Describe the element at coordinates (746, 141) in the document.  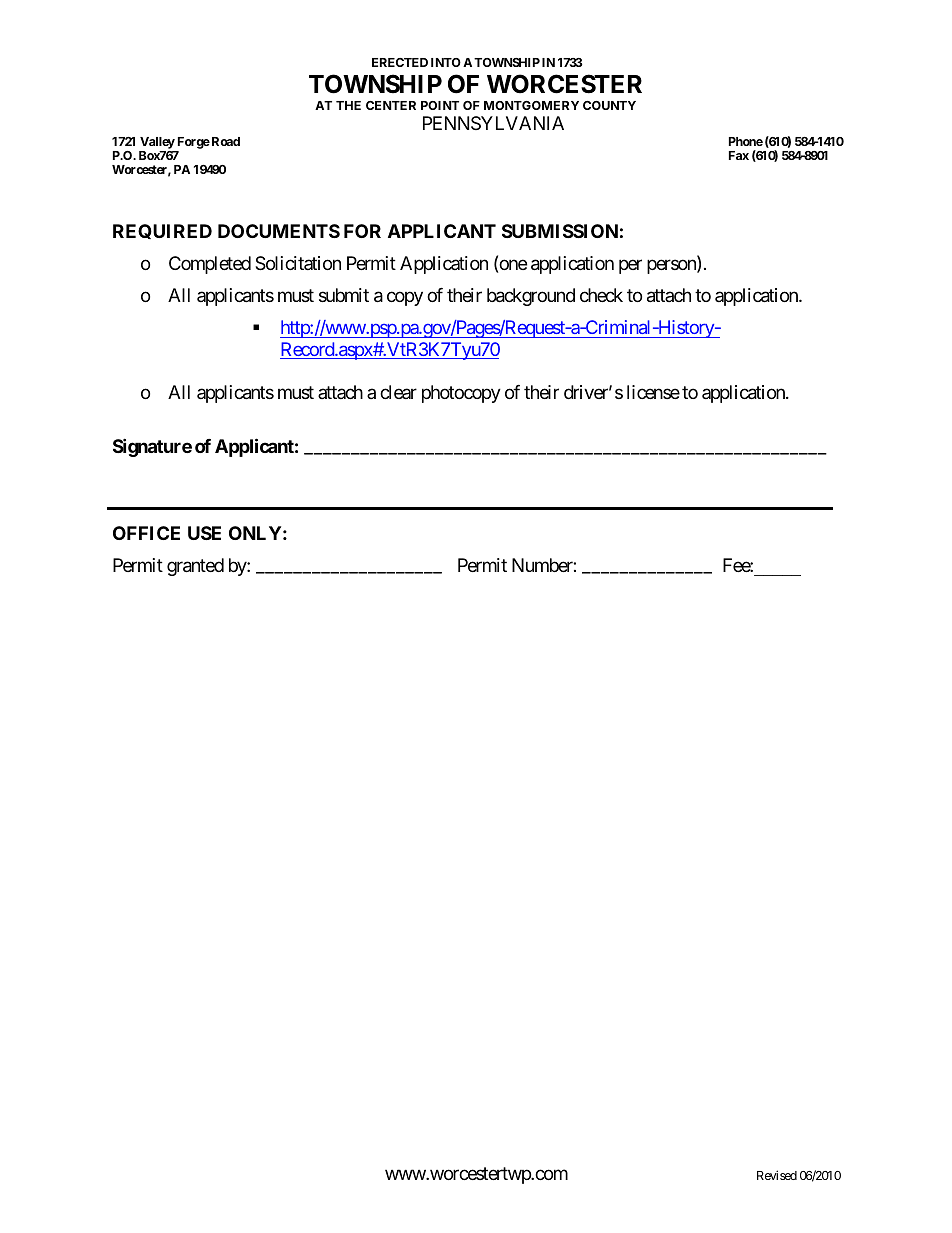
I see `Phone` at that location.
